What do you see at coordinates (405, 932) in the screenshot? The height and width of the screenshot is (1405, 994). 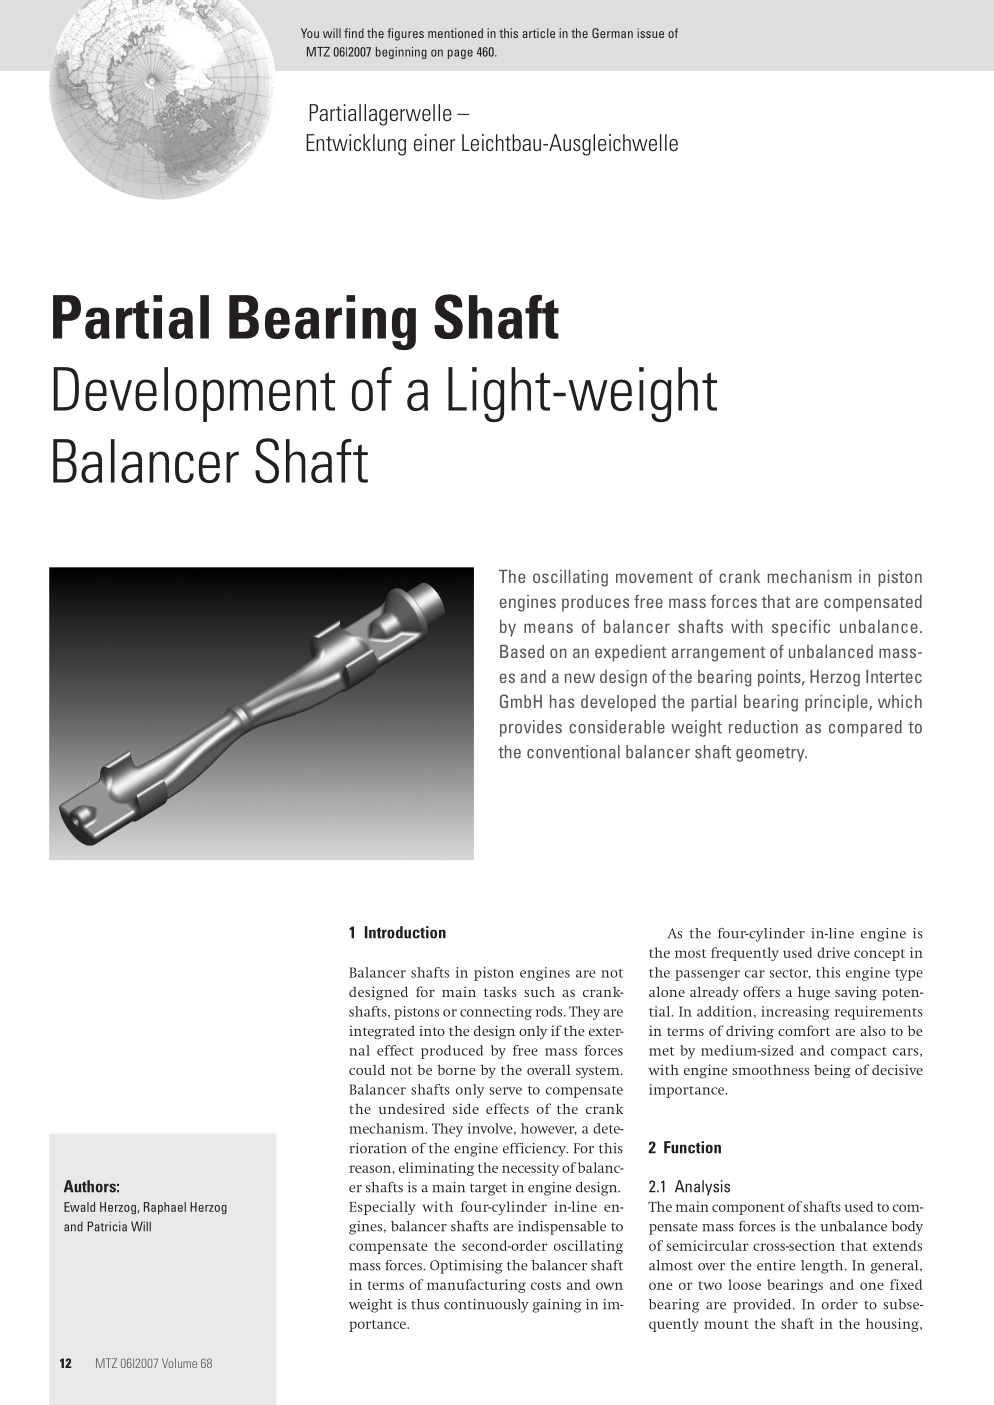 I see `Introduction` at bounding box center [405, 932].
